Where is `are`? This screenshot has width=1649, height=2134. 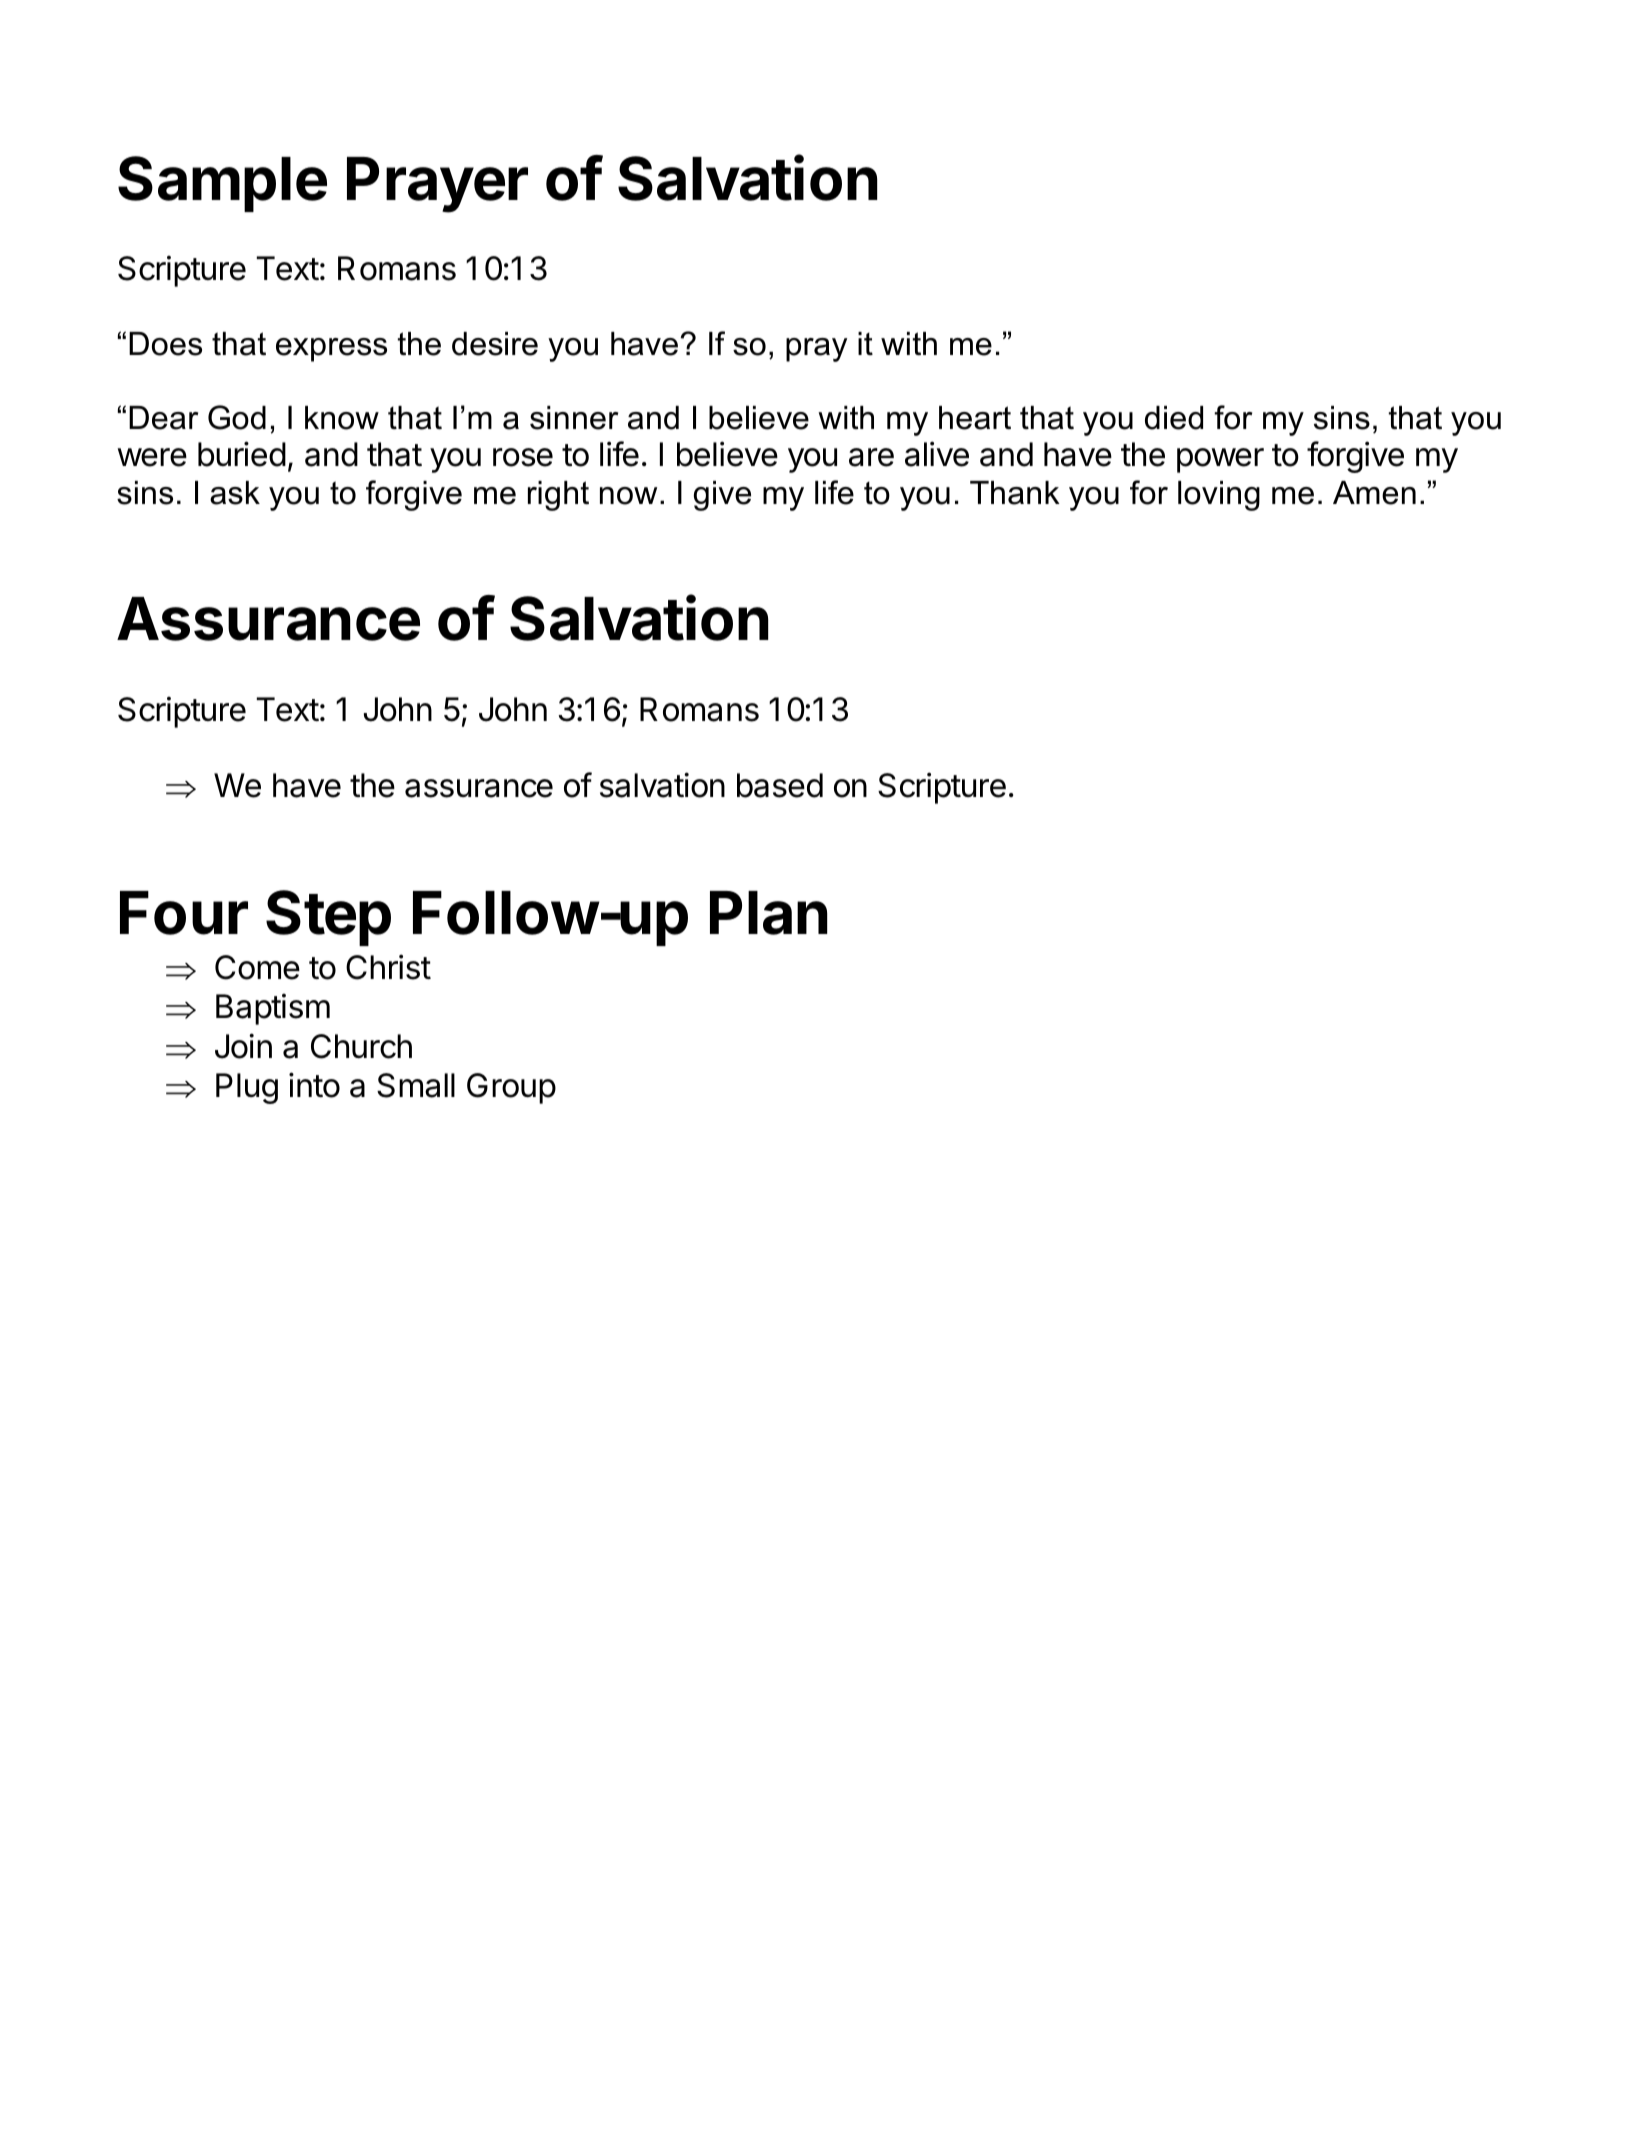 are is located at coordinates (871, 457).
